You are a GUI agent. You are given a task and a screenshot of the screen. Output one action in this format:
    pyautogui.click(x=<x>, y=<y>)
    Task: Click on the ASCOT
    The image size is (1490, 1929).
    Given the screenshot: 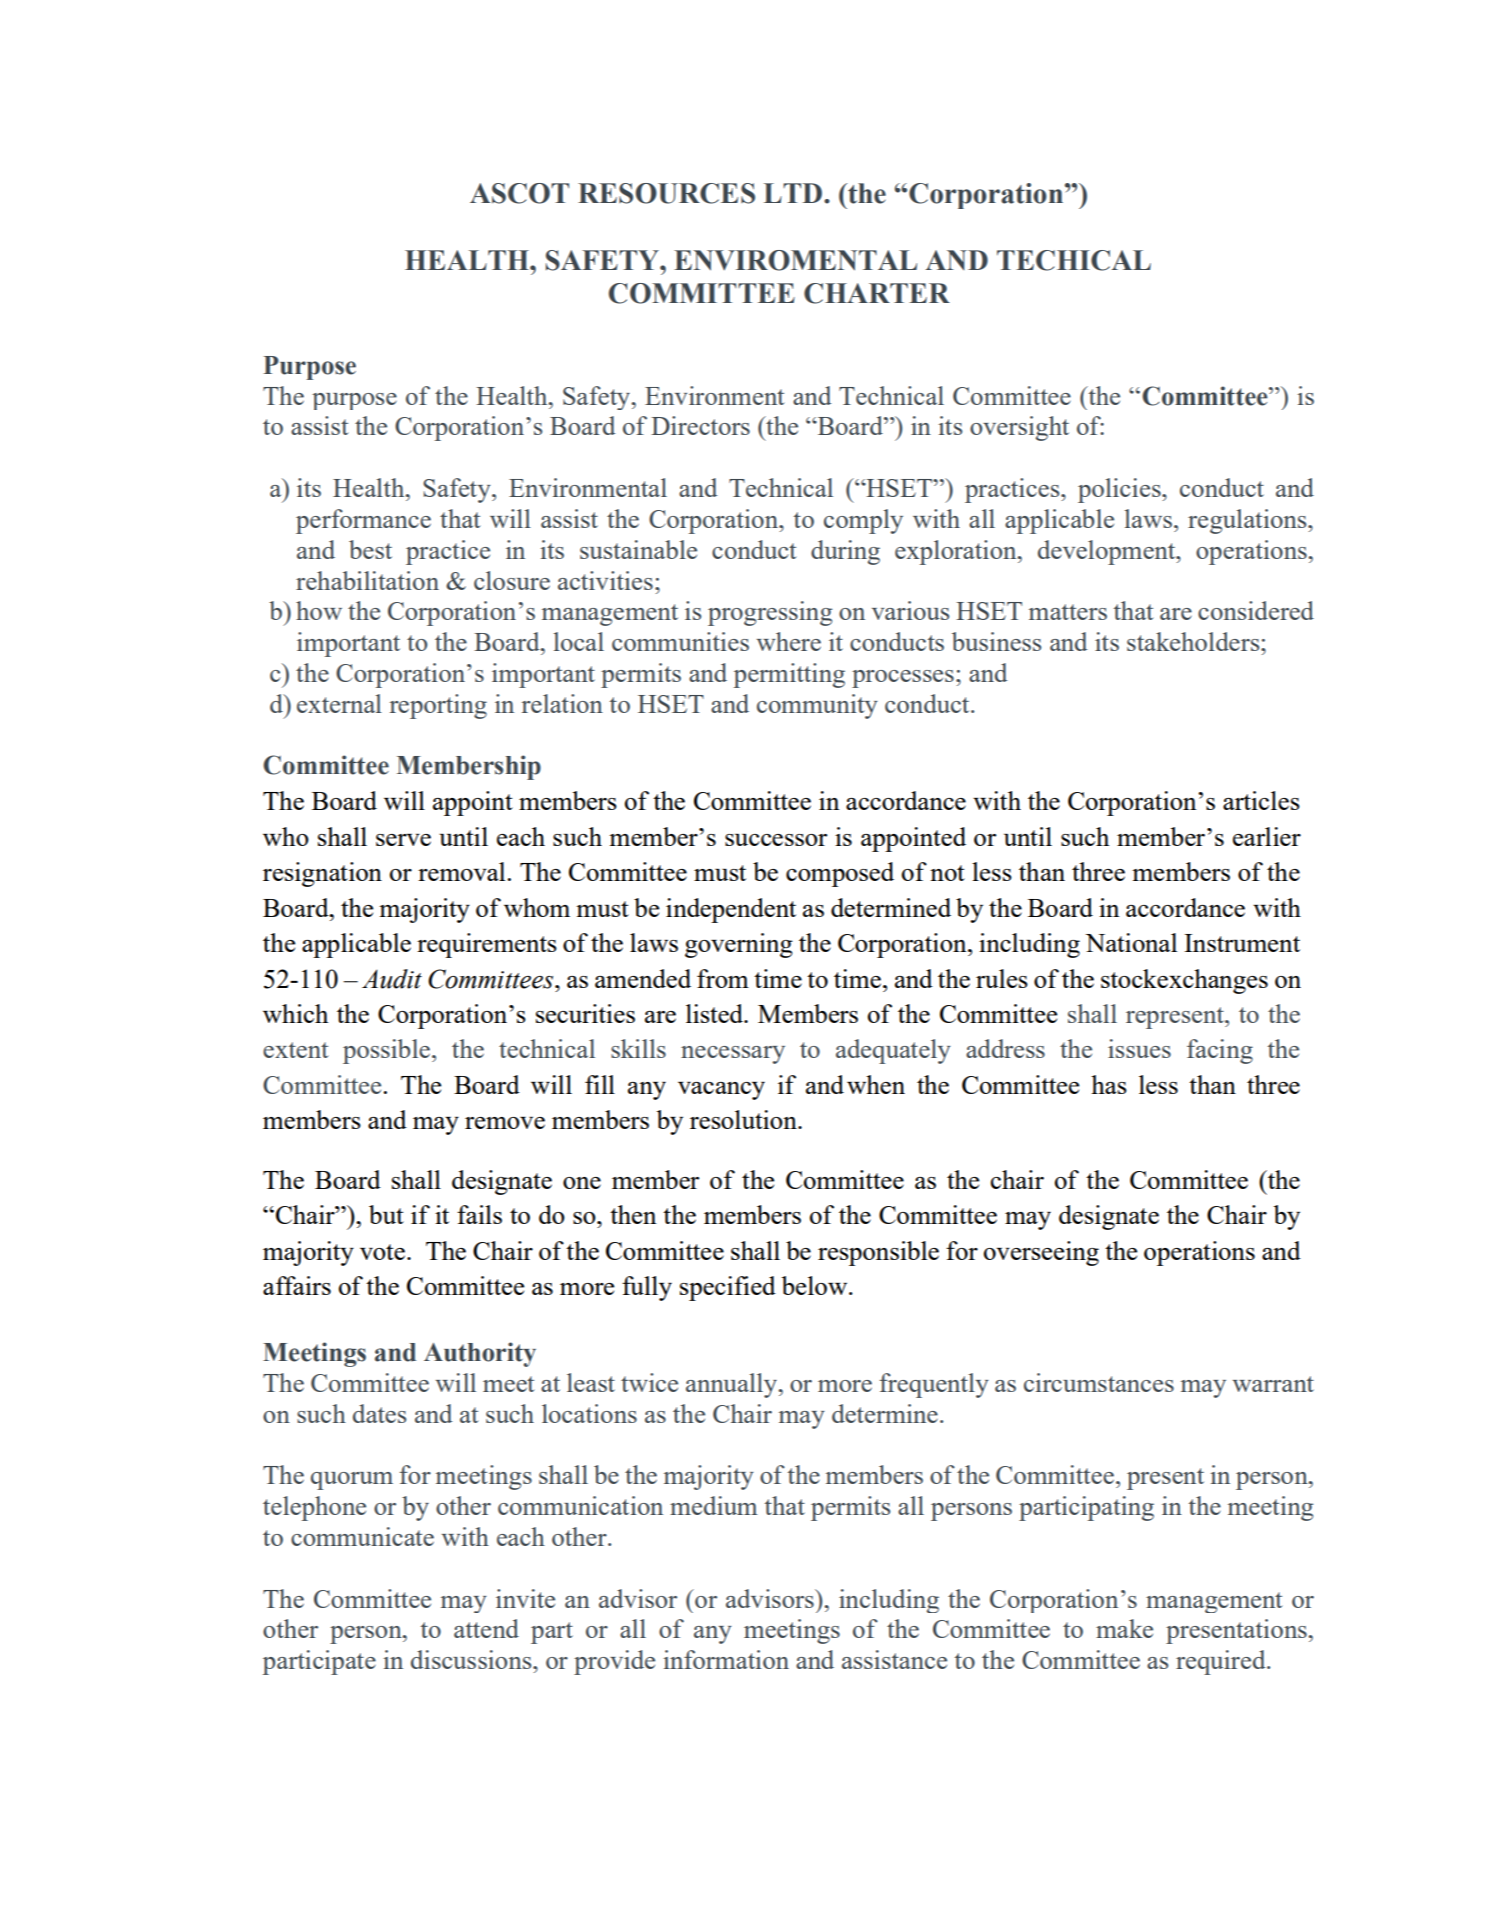 What is the action you would take?
    pyautogui.click(x=519, y=193)
